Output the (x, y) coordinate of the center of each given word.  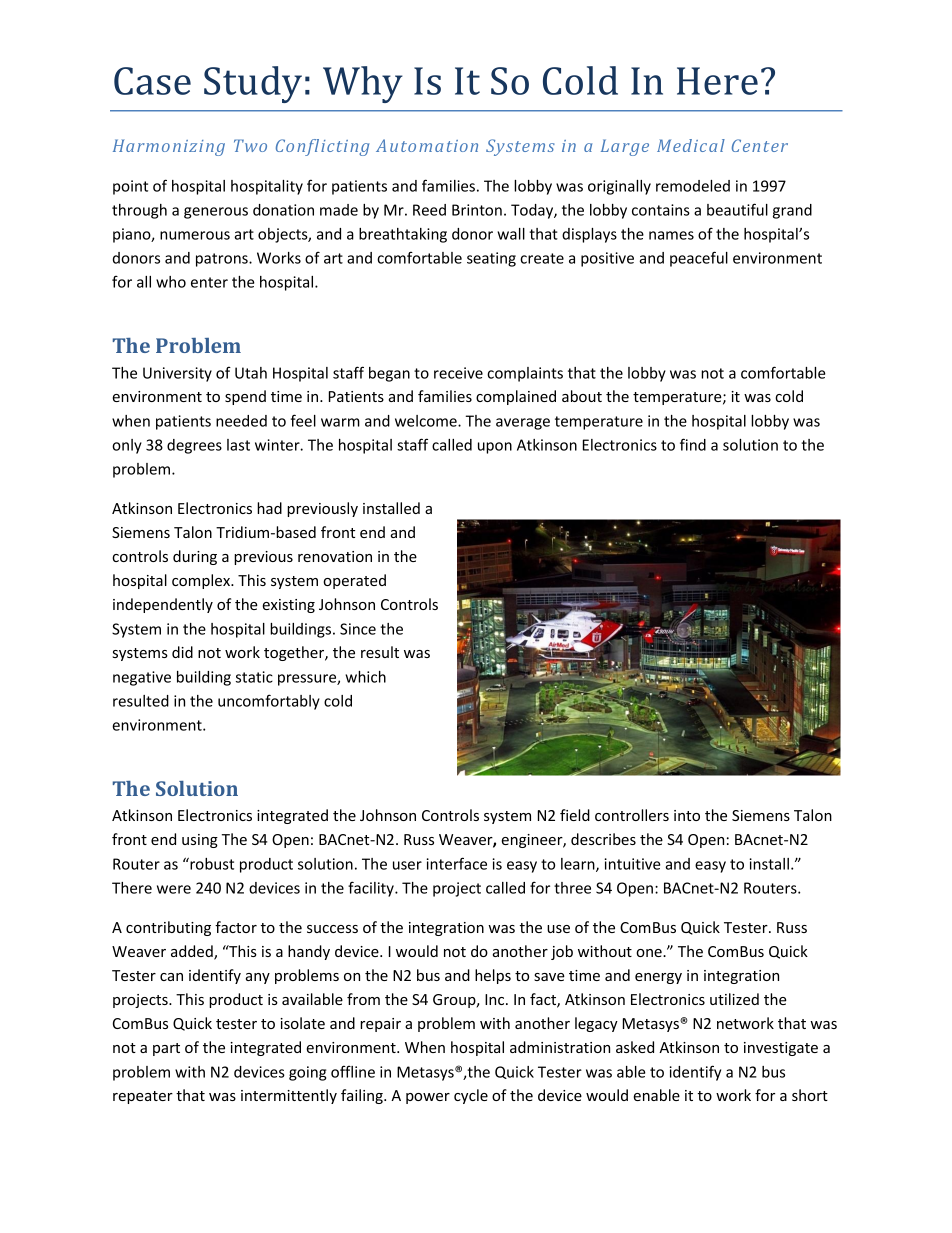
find (693, 444)
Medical (691, 145)
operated (354, 581)
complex (202, 581)
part (166, 1049)
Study (253, 84)
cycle (471, 1096)
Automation (427, 145)
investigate (781, 1049)
